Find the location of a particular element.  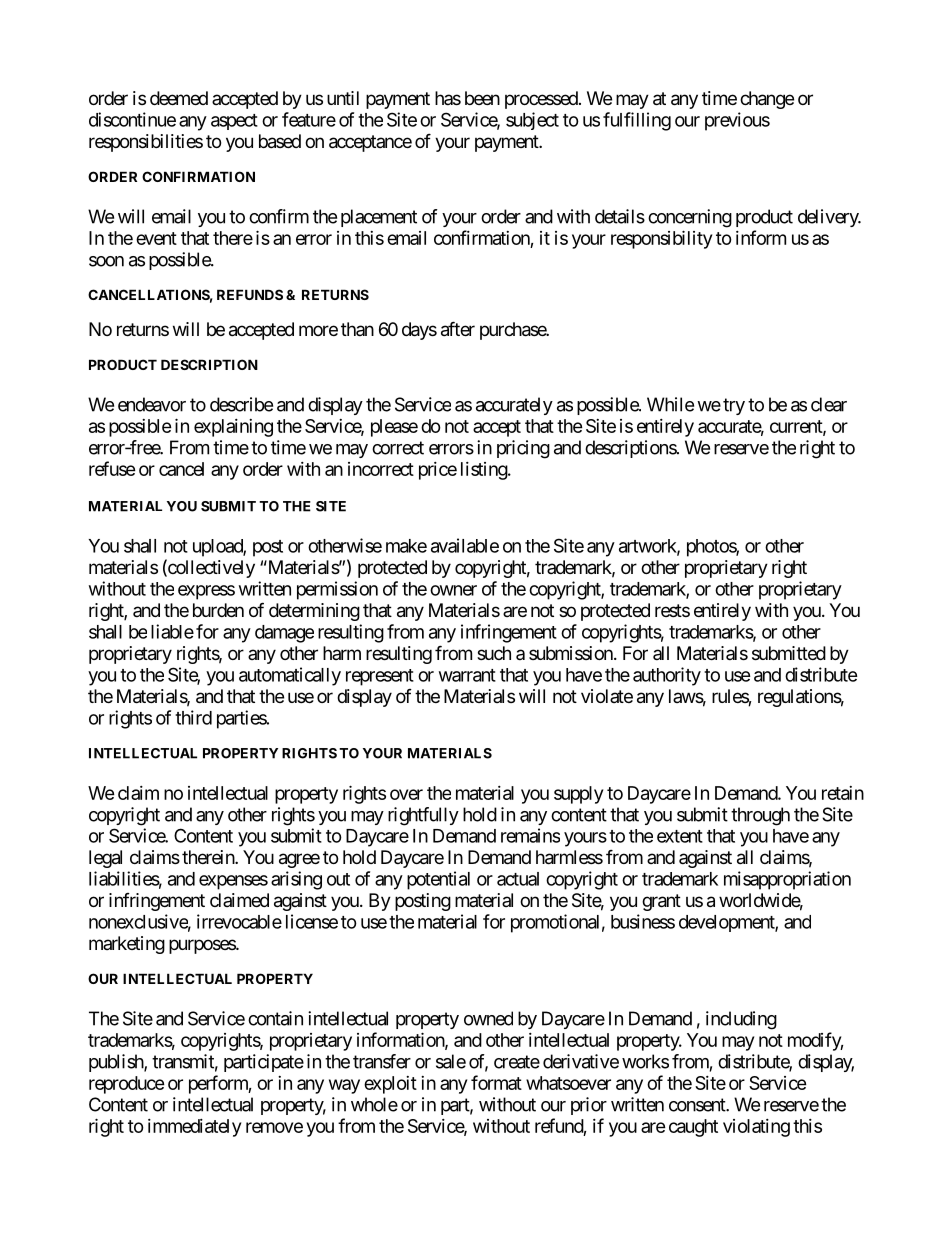

after is located at coordinates (458, 329).
